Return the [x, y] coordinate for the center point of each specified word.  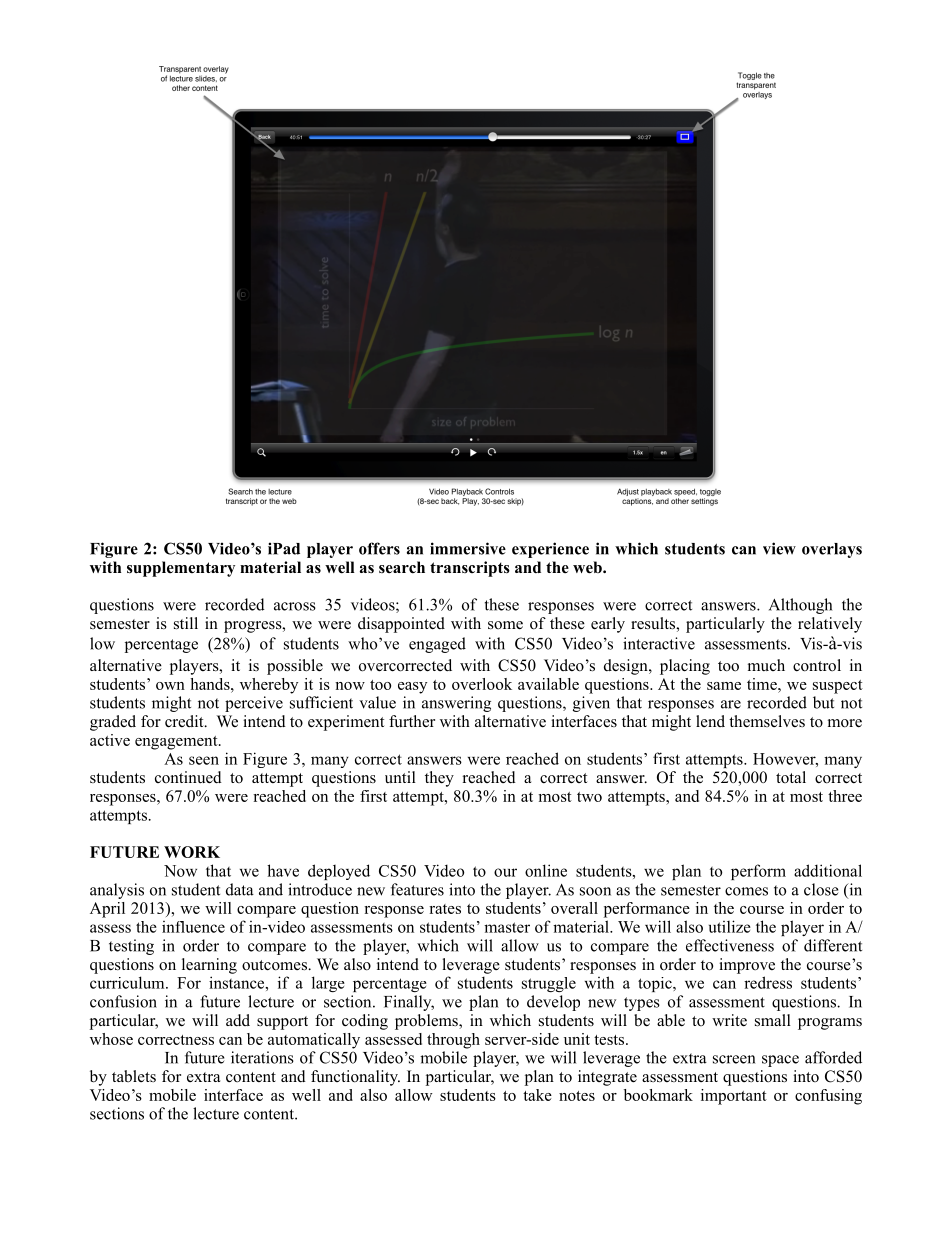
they [439, 779]
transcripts [470, 569]
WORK [192, 852]
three [845, 796]
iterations [262, 1057]
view [779, 548]
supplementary [181, 569]
